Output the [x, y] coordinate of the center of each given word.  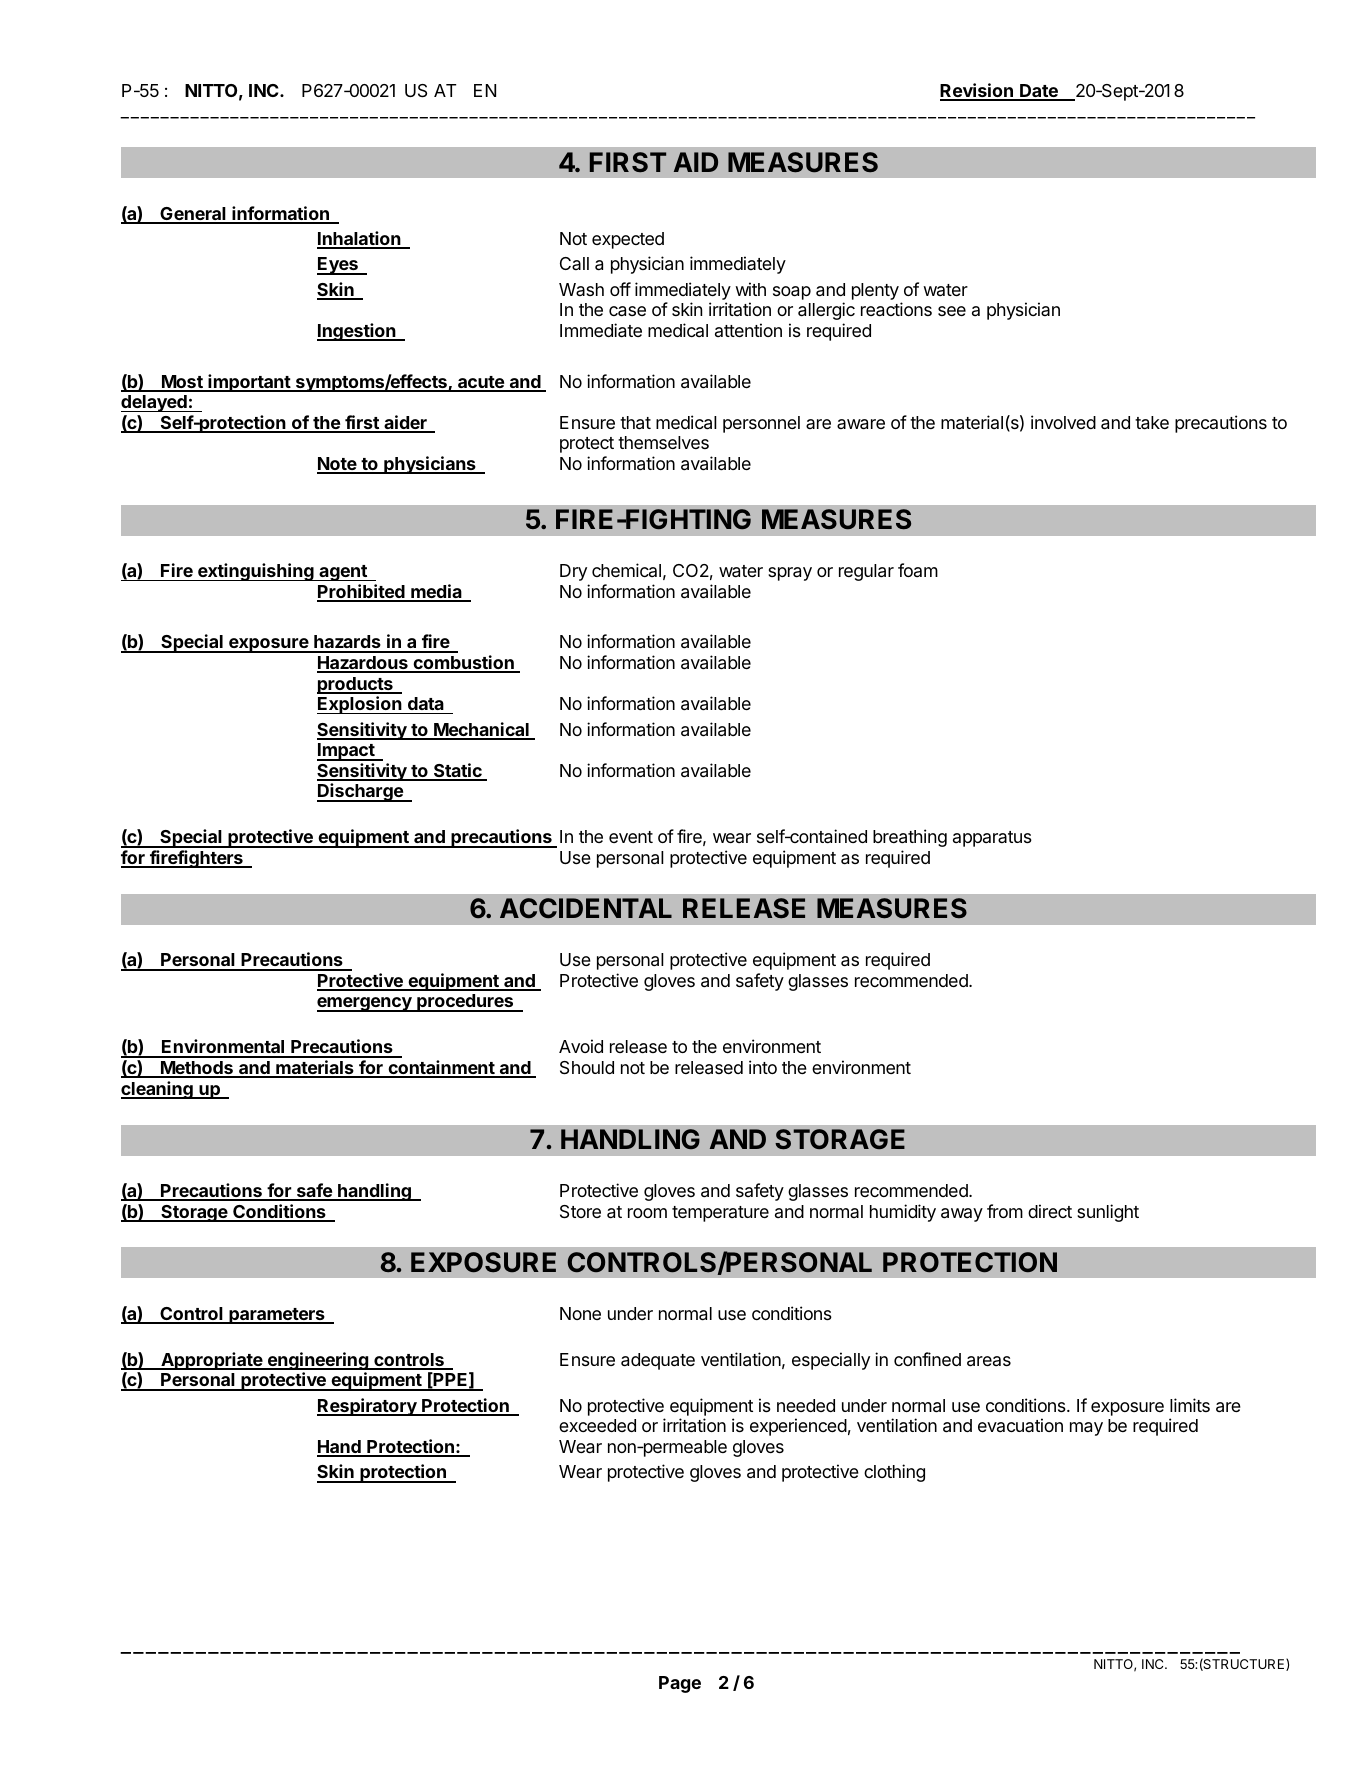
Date [1039, 92]
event [631, 837]
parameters [277, 1316]
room [647, 1213]
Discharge [361, 792]
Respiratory [368, 1407]
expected [628, 240]
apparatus [992, 839]
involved [1063, 422]
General [193, 215]
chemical [626, 570]
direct [1050, 1211]
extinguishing [256, 572]
